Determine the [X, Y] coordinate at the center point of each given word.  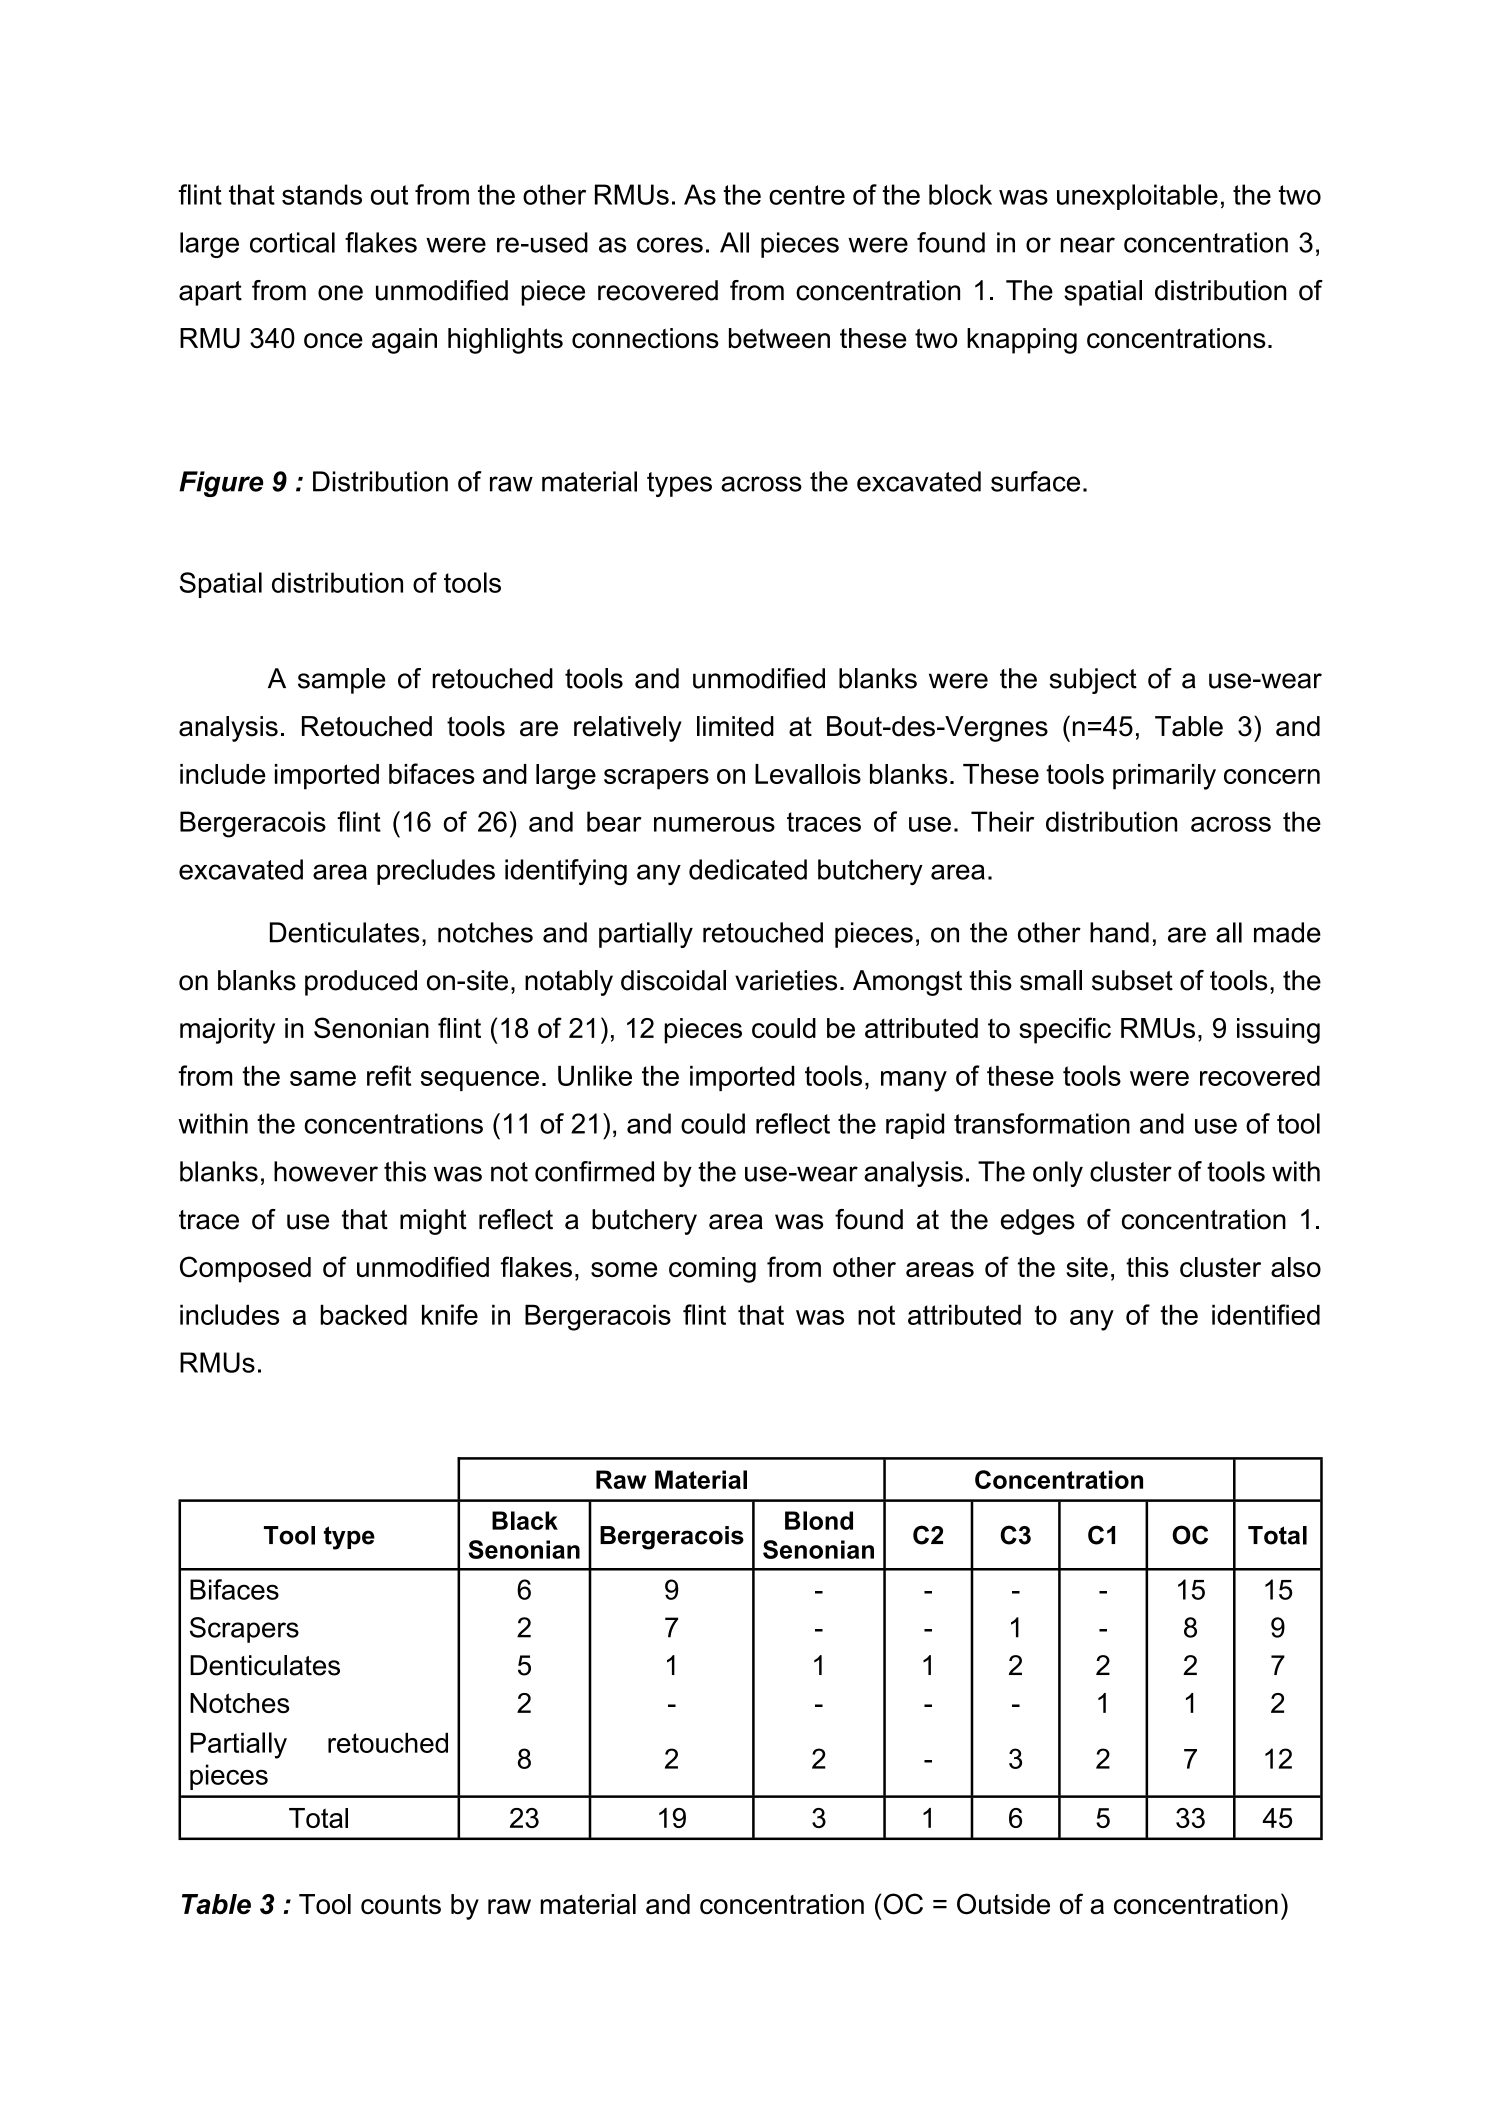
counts [401, 1905]
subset [1132, 980]
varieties [786, 980]
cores [670, 245]
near [1088, 245]
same [323, 1078]
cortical [292, 242]
